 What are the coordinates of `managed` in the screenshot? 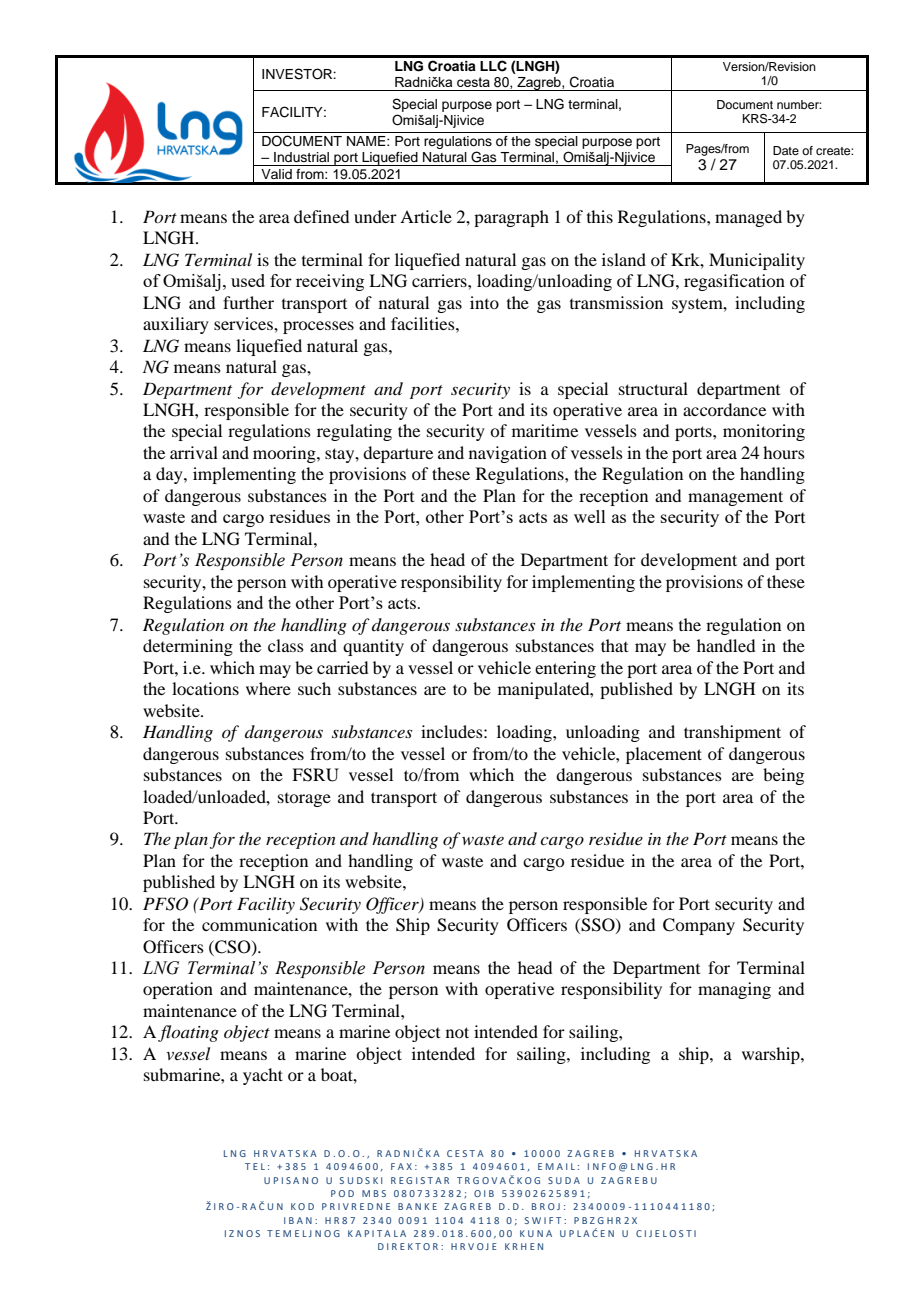 It's located at (748, 218).
